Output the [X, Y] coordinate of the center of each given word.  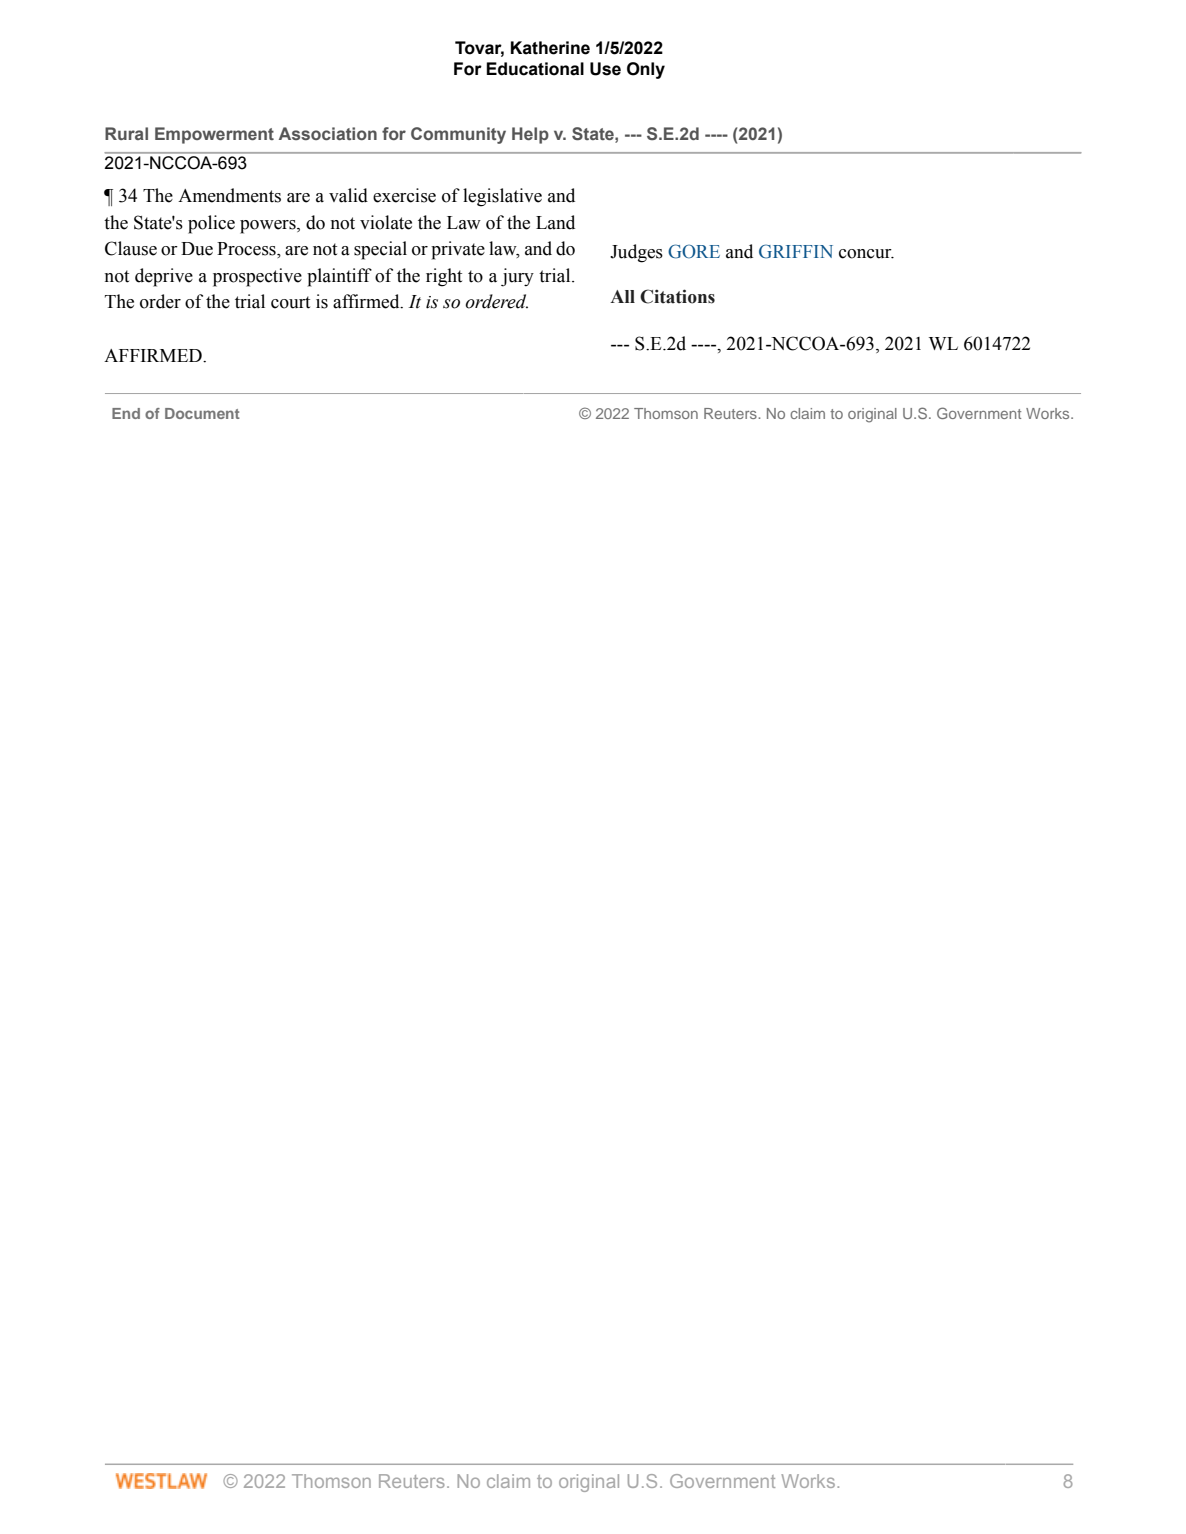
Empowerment [214, 135]
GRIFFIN [796, 251]
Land [555, 222]
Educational [535, 69]
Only [646, 70]
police [211, 224]
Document [202, 413]
